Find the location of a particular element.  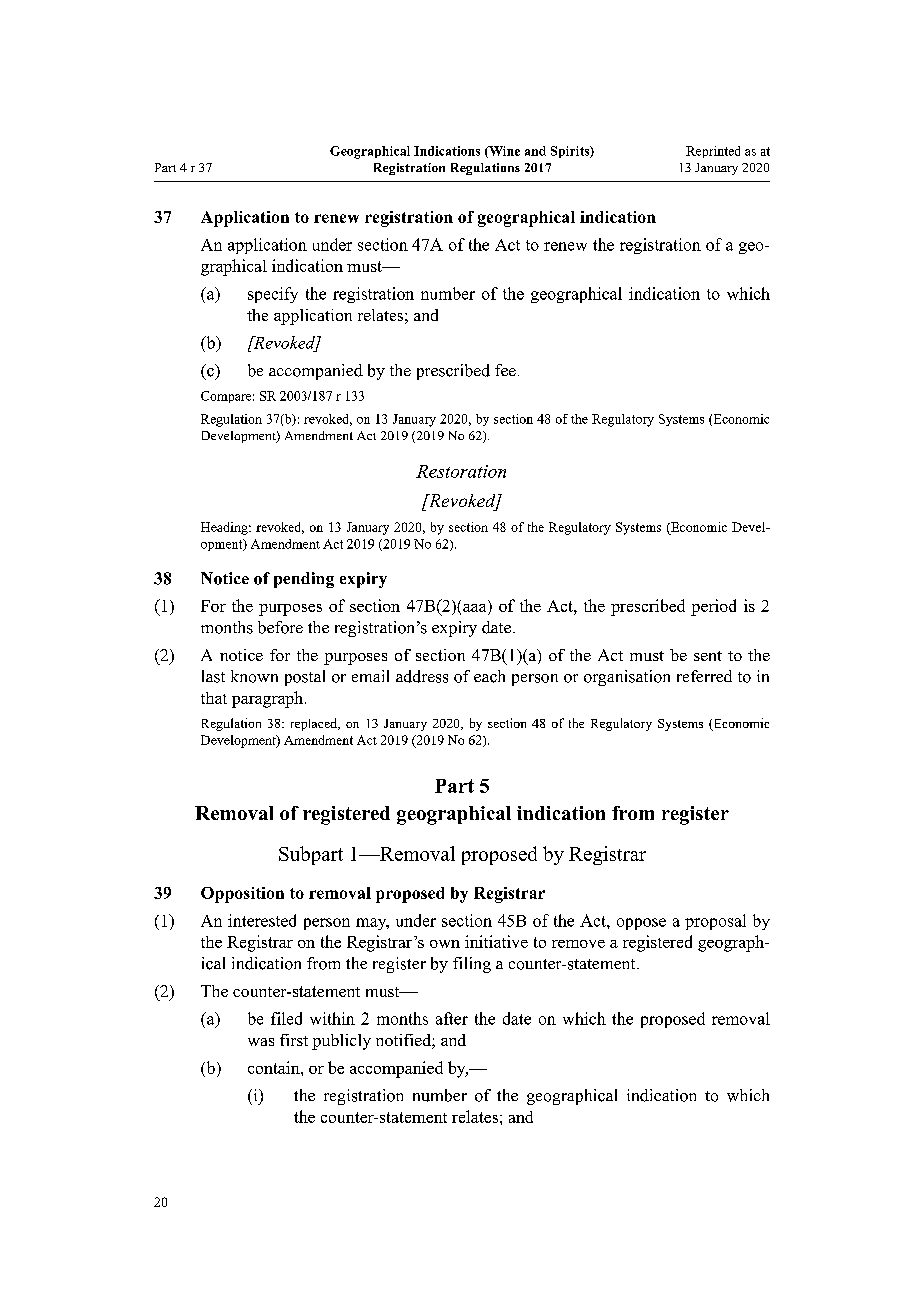

period is located at coordinates (713, 607).
